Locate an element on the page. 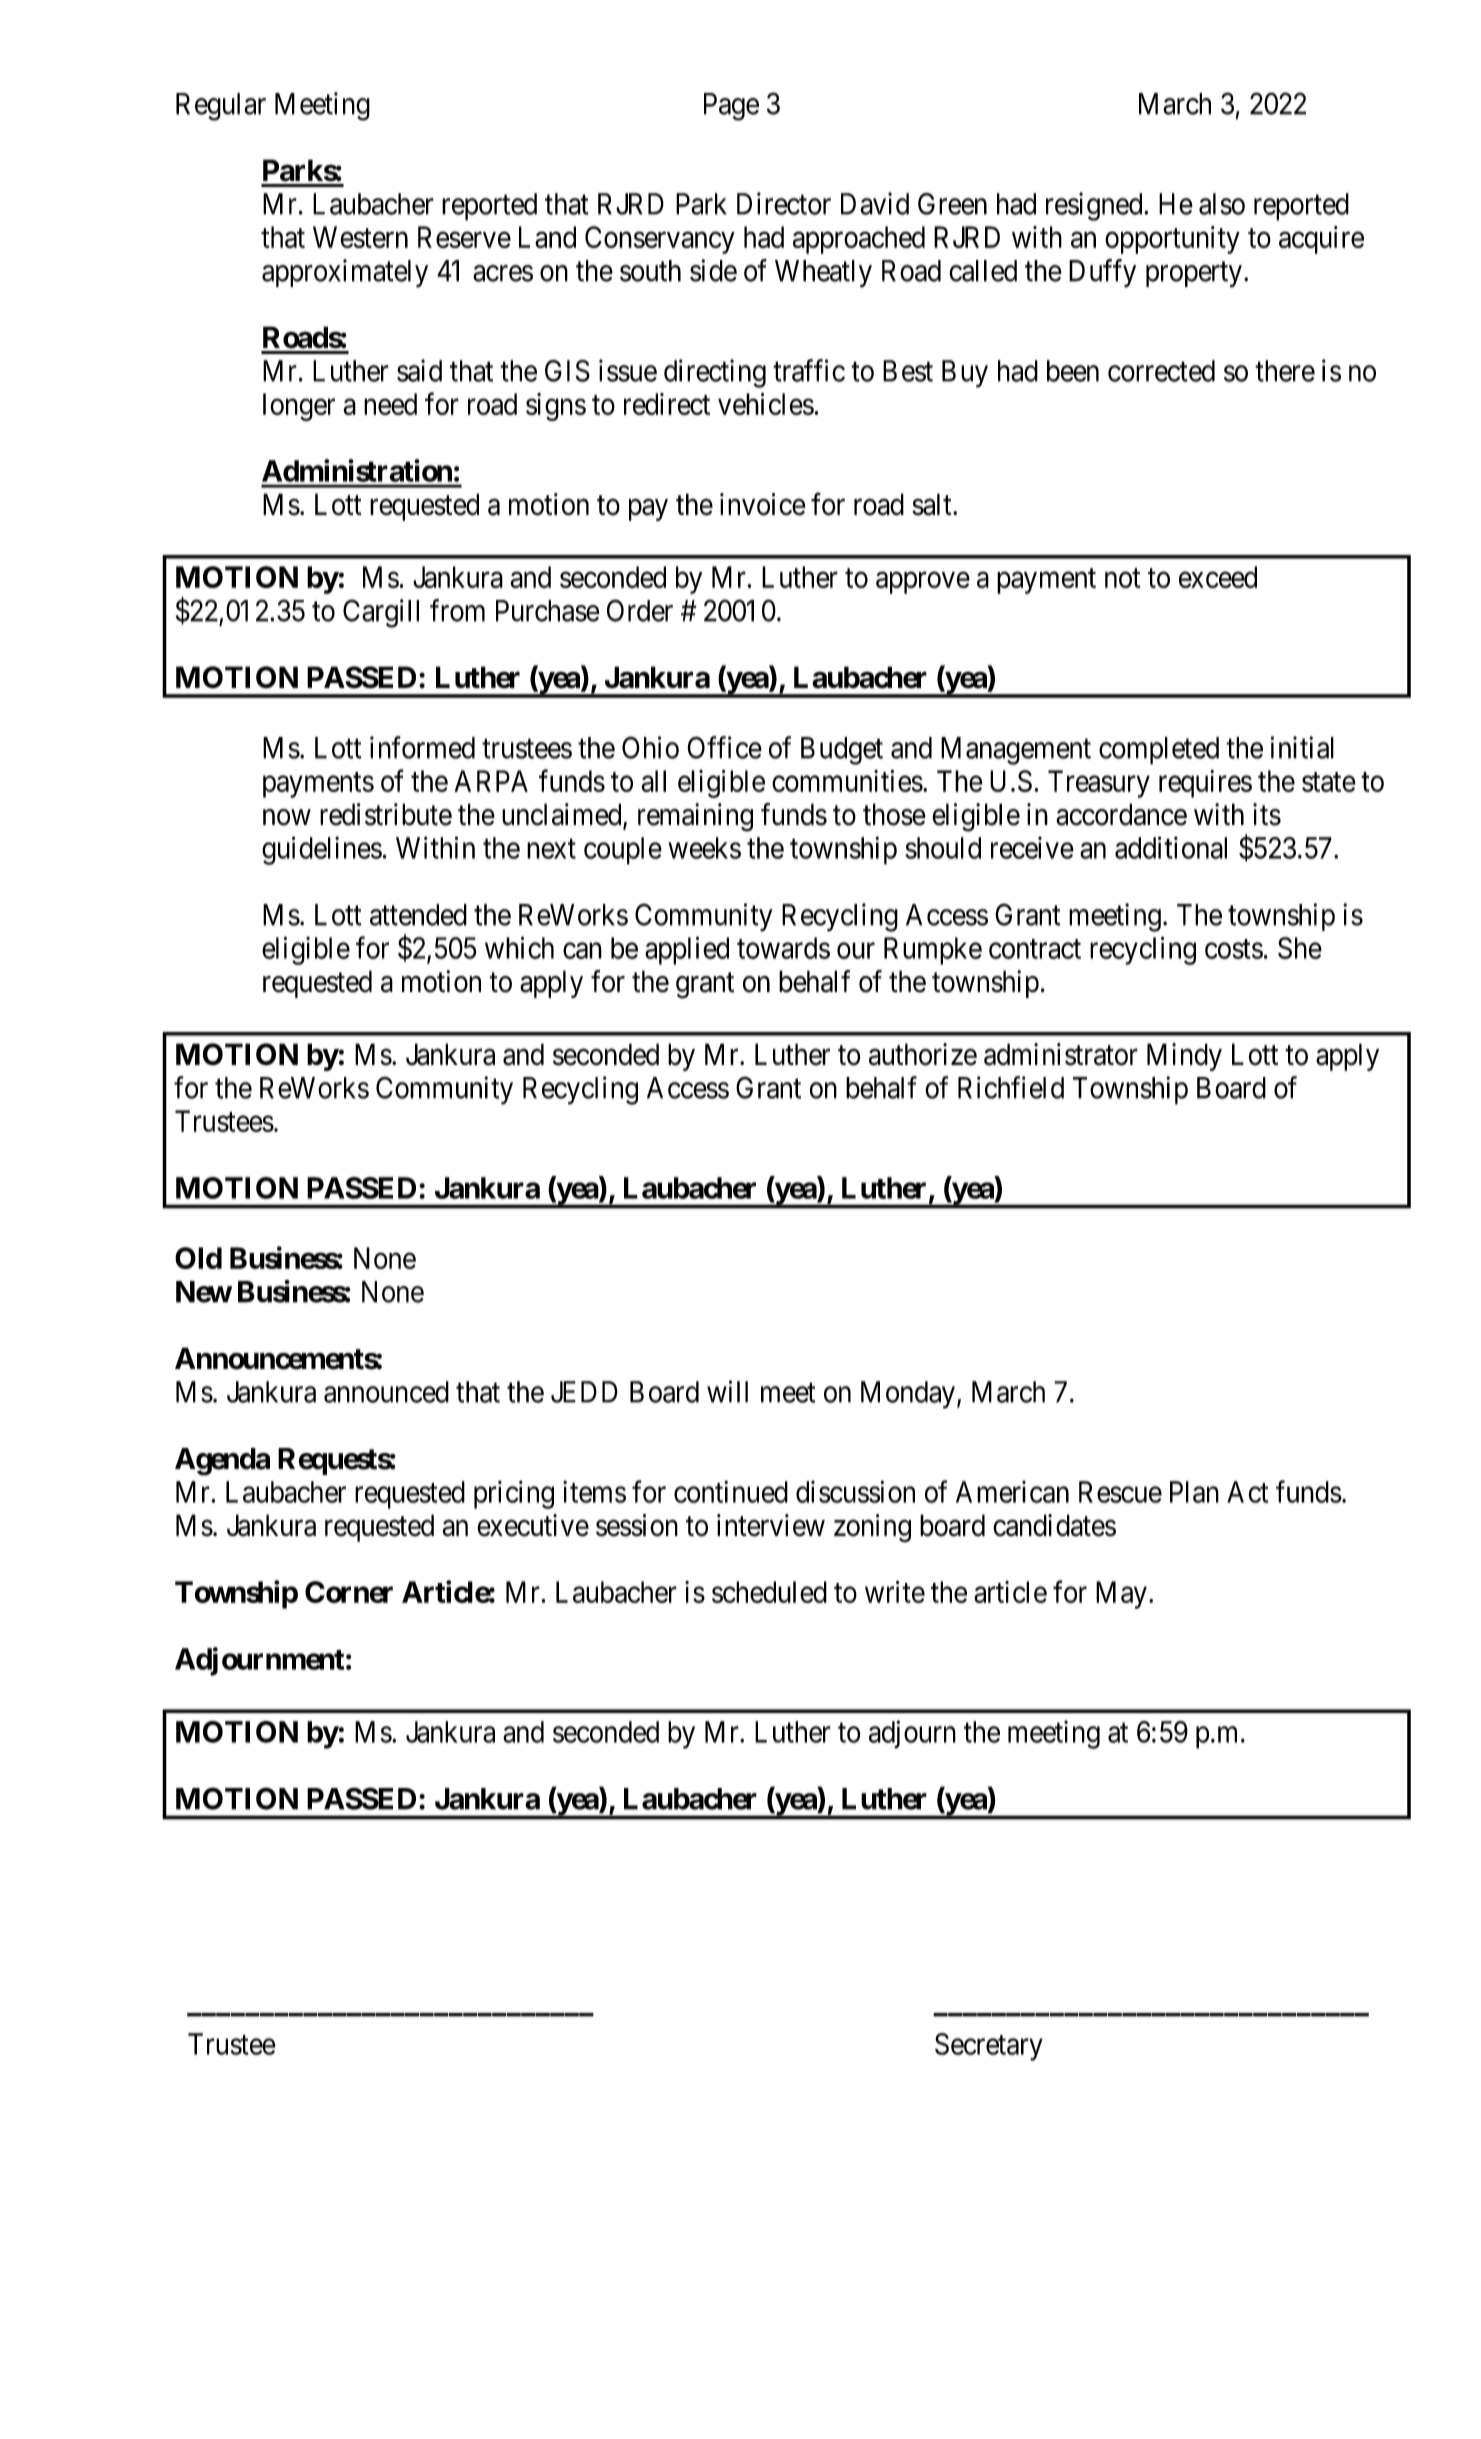 The height and width of the page is (2439, 1481). Plan is located at coordinates (1194, 1492).
